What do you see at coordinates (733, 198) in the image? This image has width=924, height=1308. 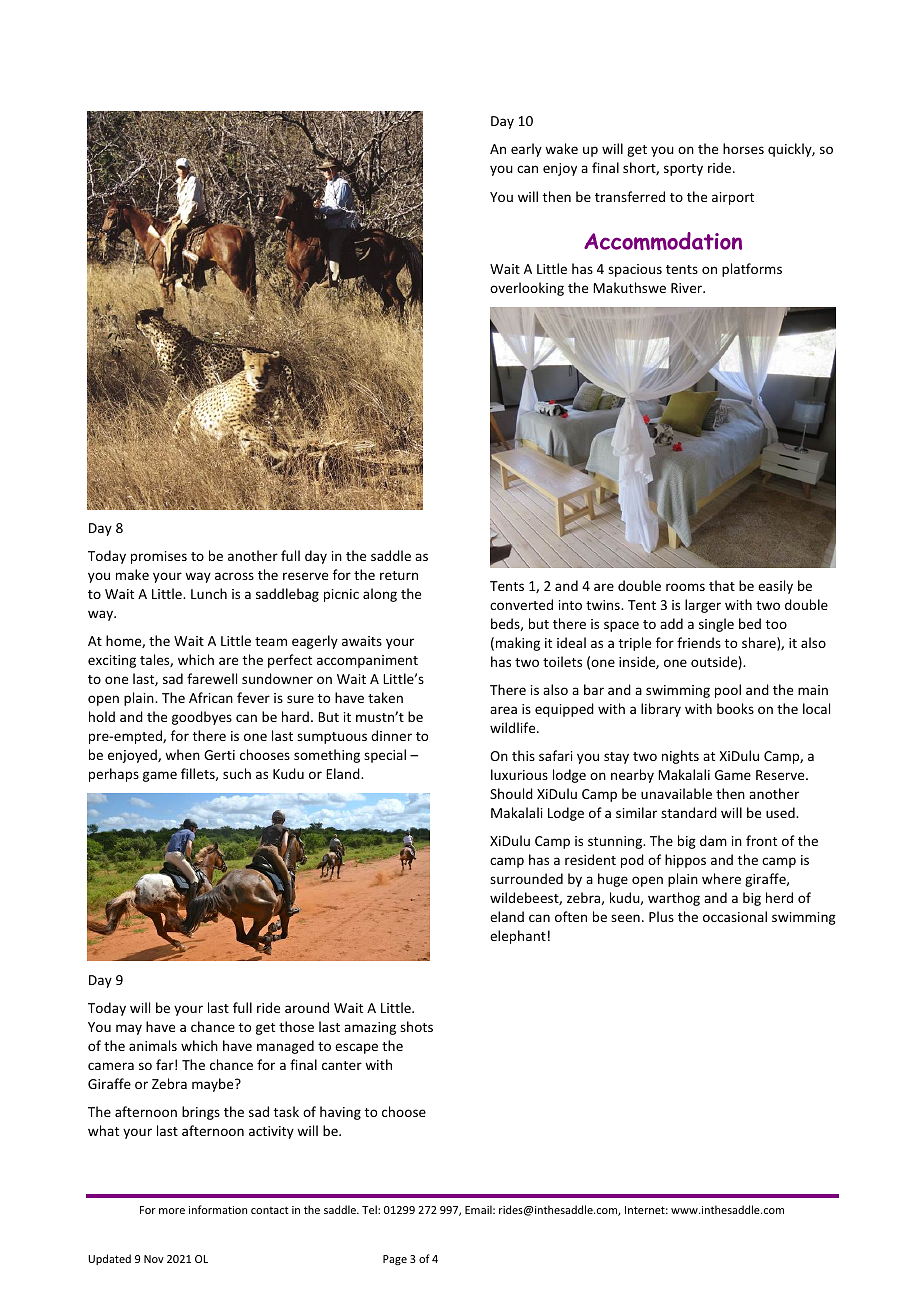 I see `airport` at bounding box center [733, 198].
